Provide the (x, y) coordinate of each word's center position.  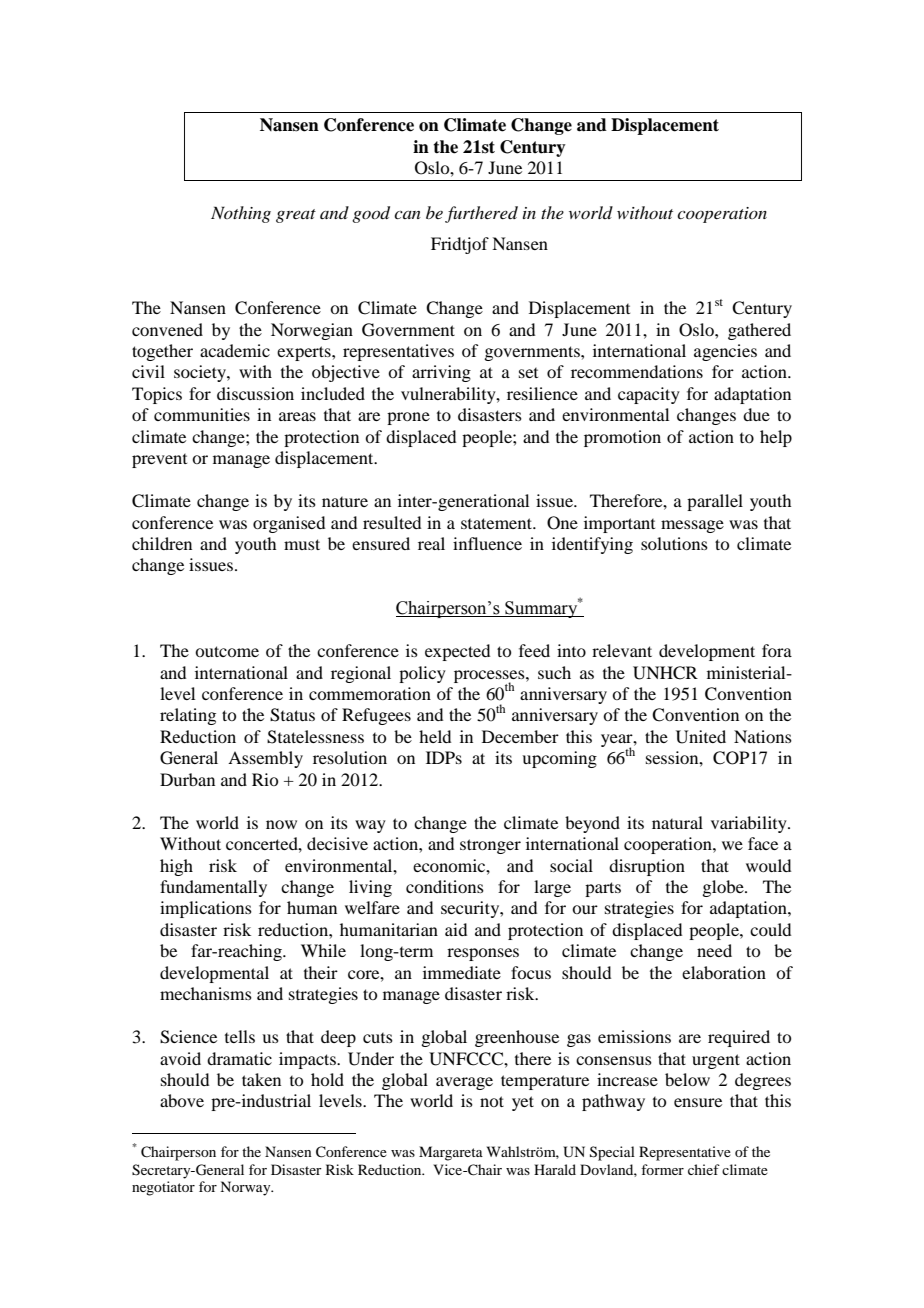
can (407, 215)
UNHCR (665, 673)
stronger (490, 846)
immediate (462, 972)
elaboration (724, 972)
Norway (246, 1188)
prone (408, 418)
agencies (725, 352)
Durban (187, 779)
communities (202, 414)
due (756, 414)
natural (677, 822)
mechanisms (206, 993)
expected (457, 652)
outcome (227, 651)
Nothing (241, 214)
